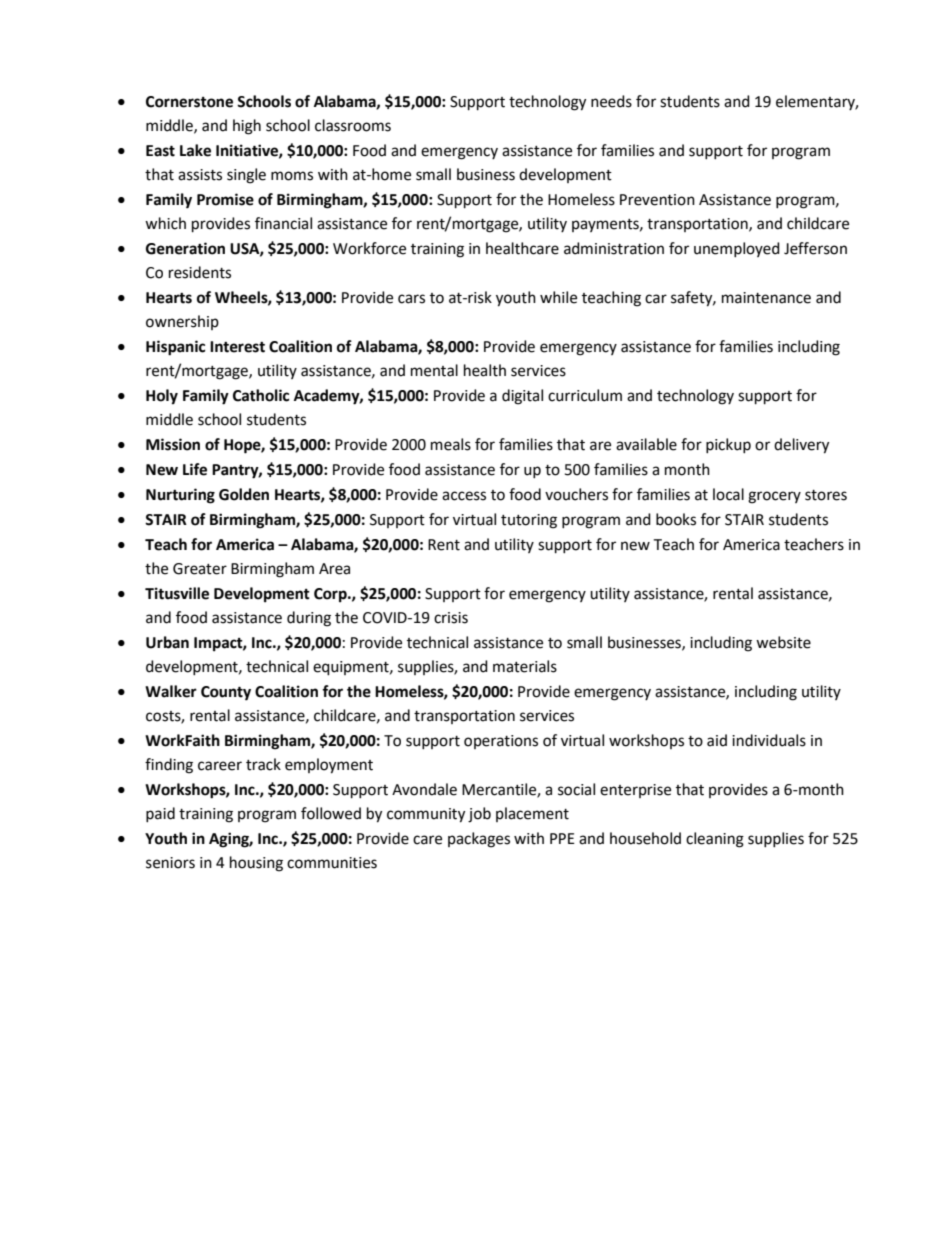  What do you see at coordinates (464, 496) in the document?
I see `access` at bounding box center [464, 496].
